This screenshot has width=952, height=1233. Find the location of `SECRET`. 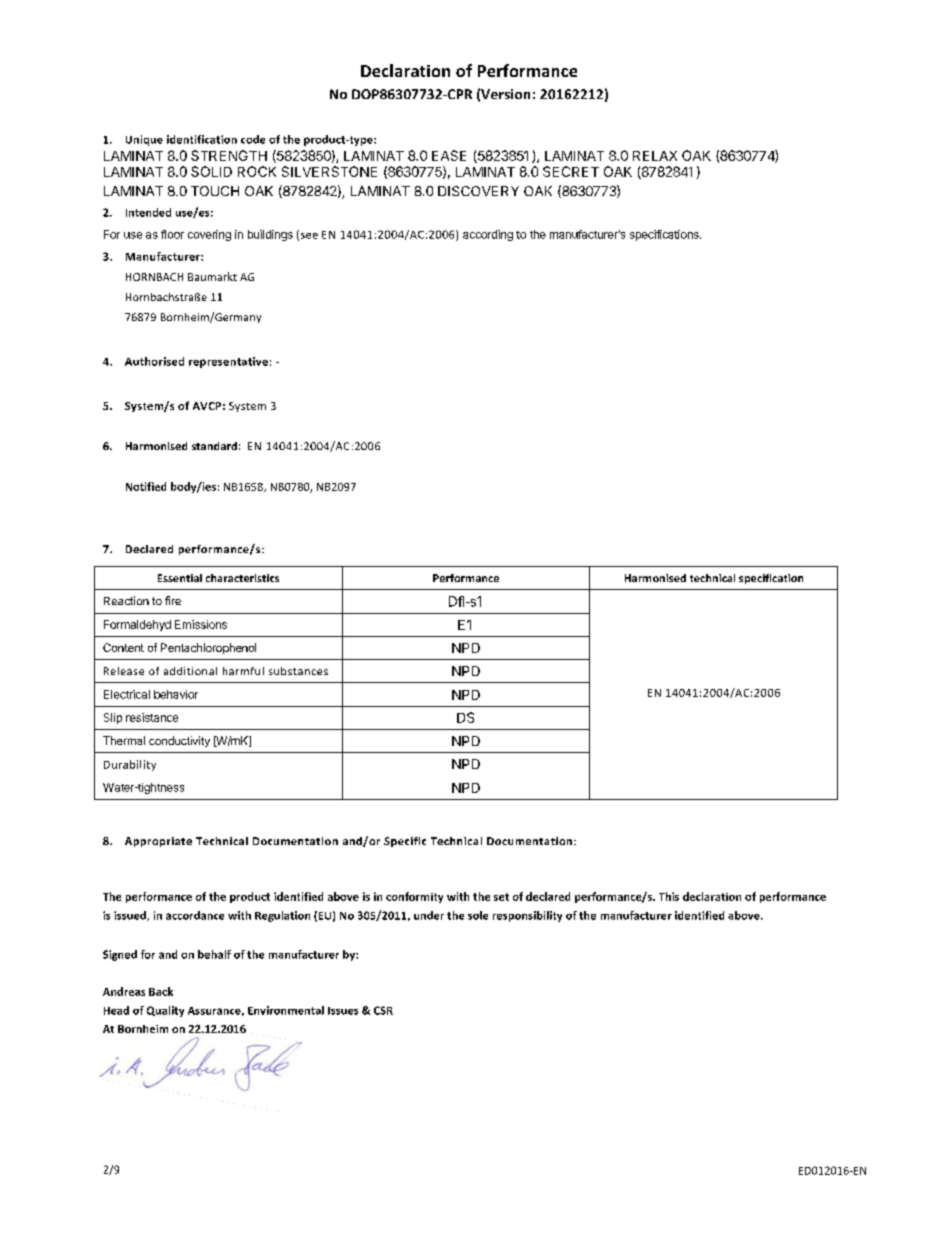

SECRET is located at coordinates (571, 171).
